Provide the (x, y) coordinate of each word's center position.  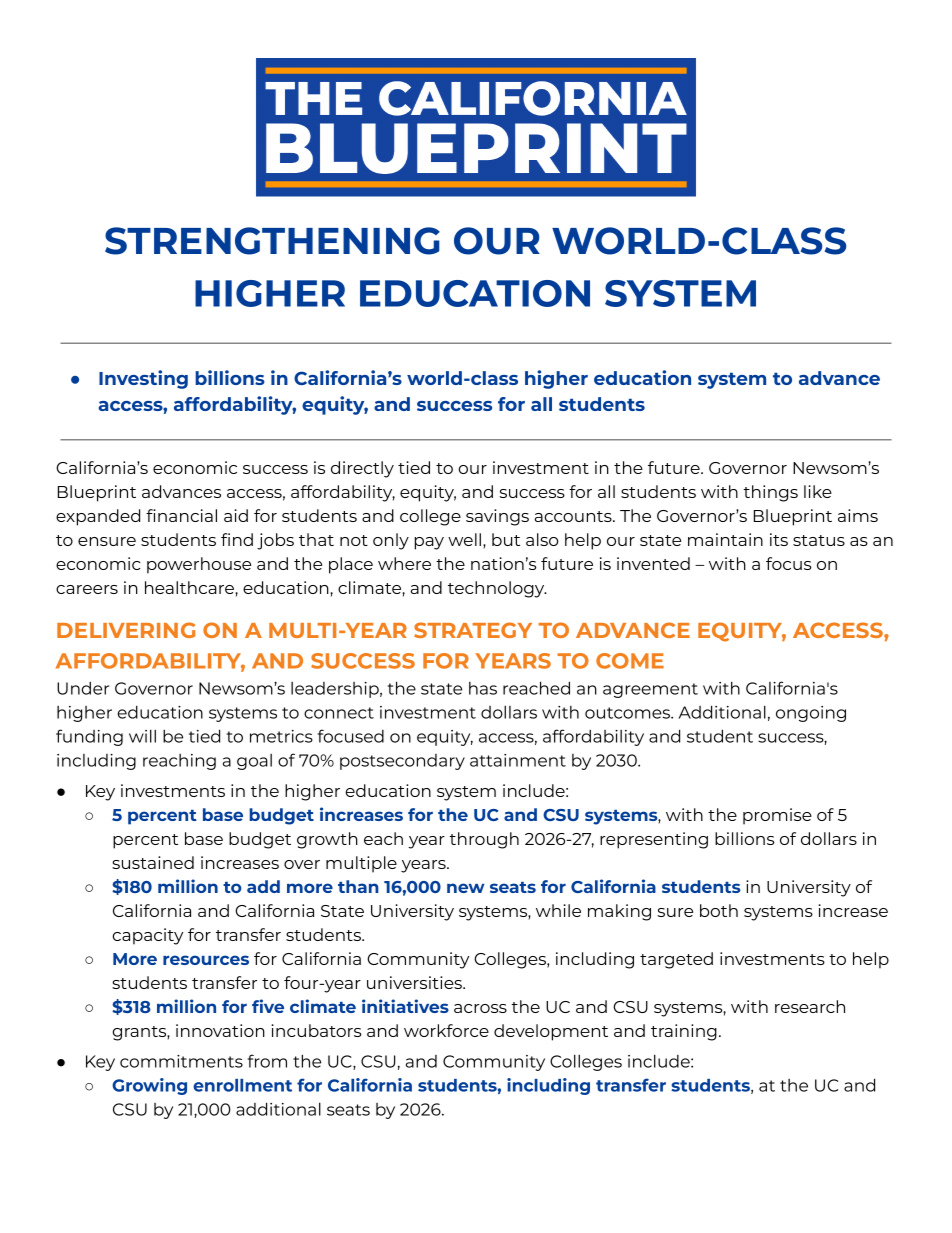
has (483, 688)
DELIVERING (126, 630)
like (818, 491)
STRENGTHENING (272, 241)
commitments (181, 1061)
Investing (143, 379)
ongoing (811, 714)
